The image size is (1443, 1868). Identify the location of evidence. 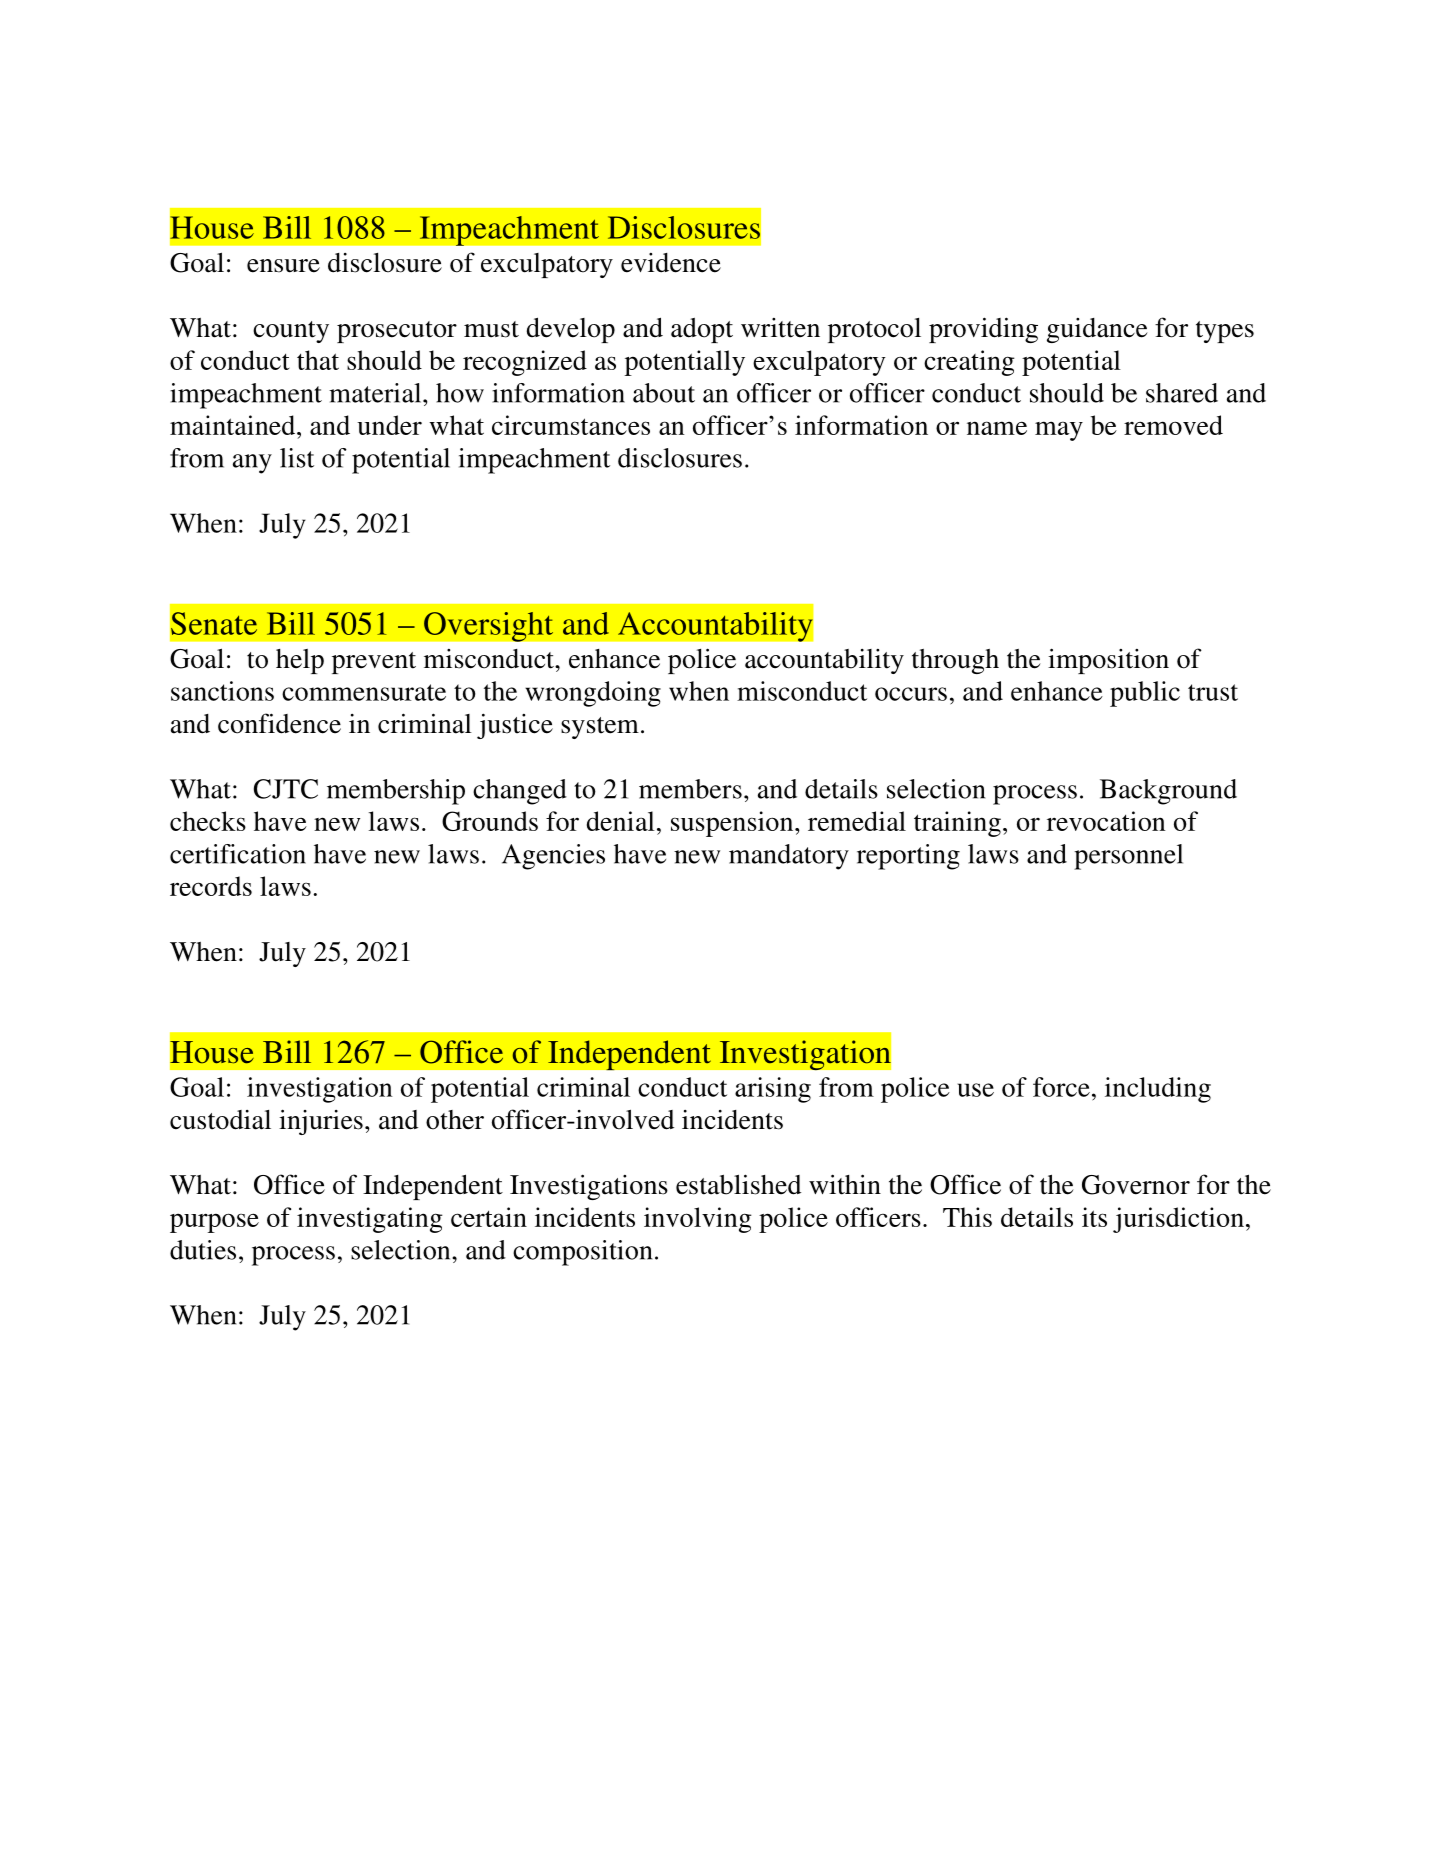
(671, 263).
